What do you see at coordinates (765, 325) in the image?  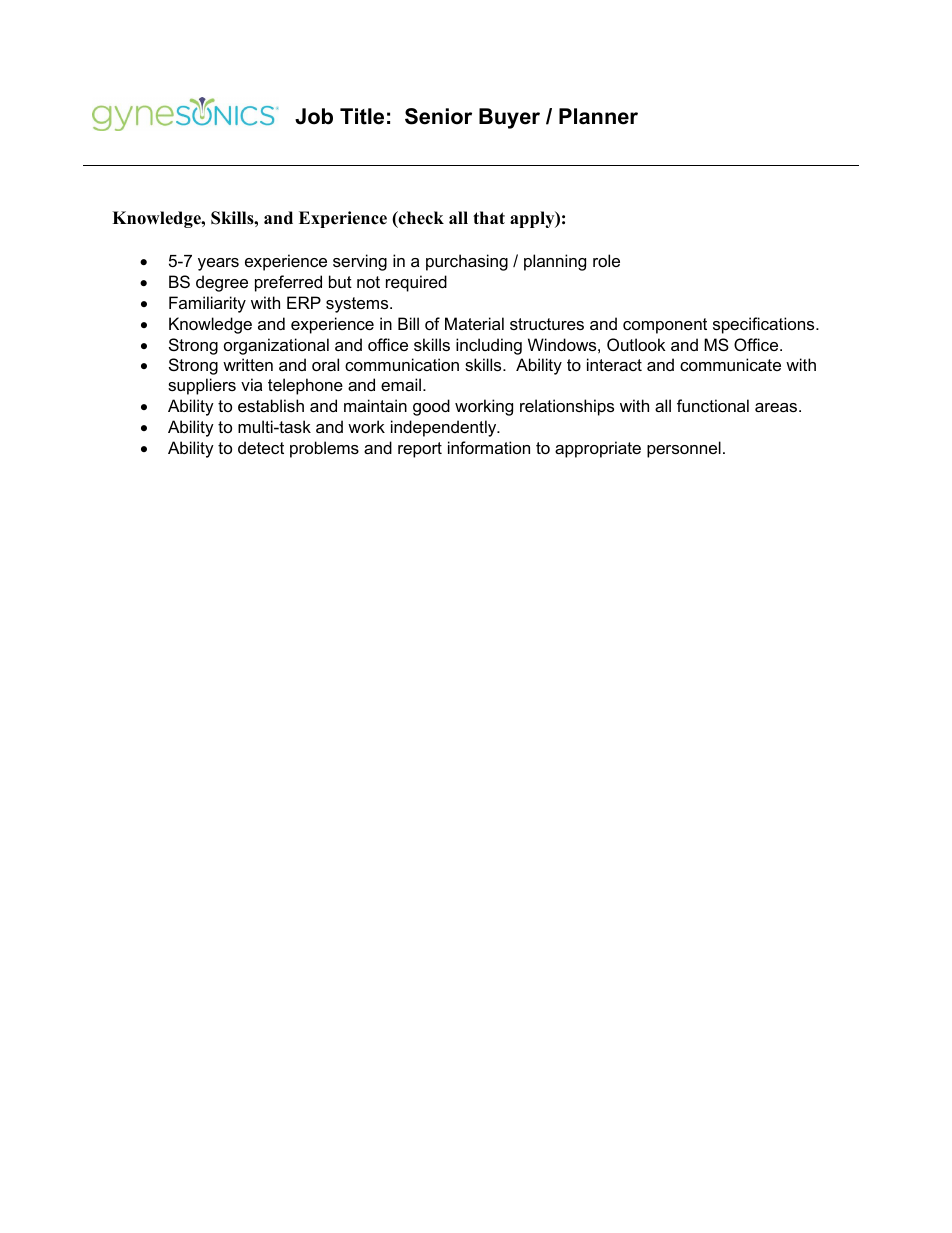 I see `specifications` at bounding box center [765, 325].
